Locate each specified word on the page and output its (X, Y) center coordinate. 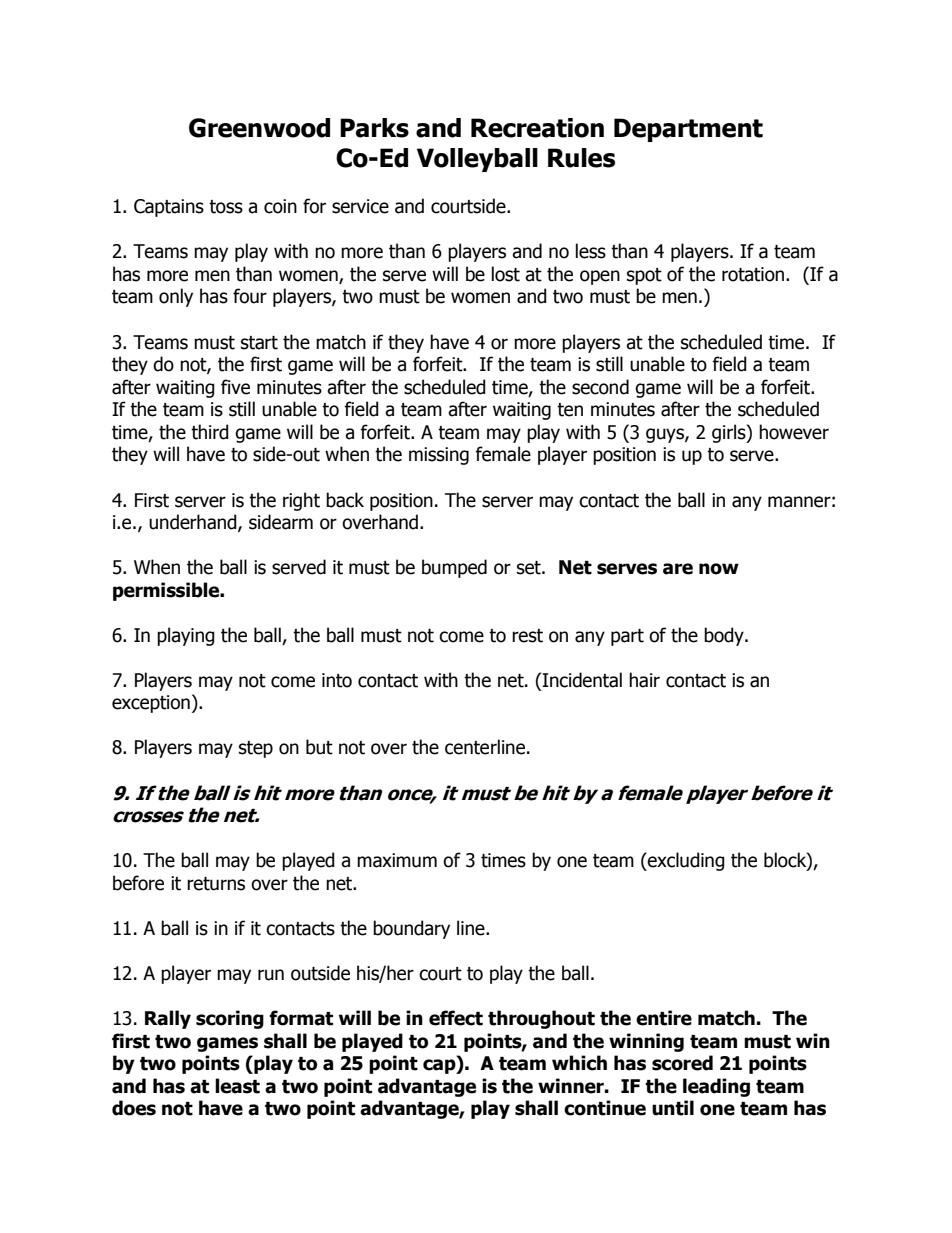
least (237, 1086)
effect (456, 1018)
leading (716, 1087)
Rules (581, 158)
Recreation (537, 128)
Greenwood (259, 128)
